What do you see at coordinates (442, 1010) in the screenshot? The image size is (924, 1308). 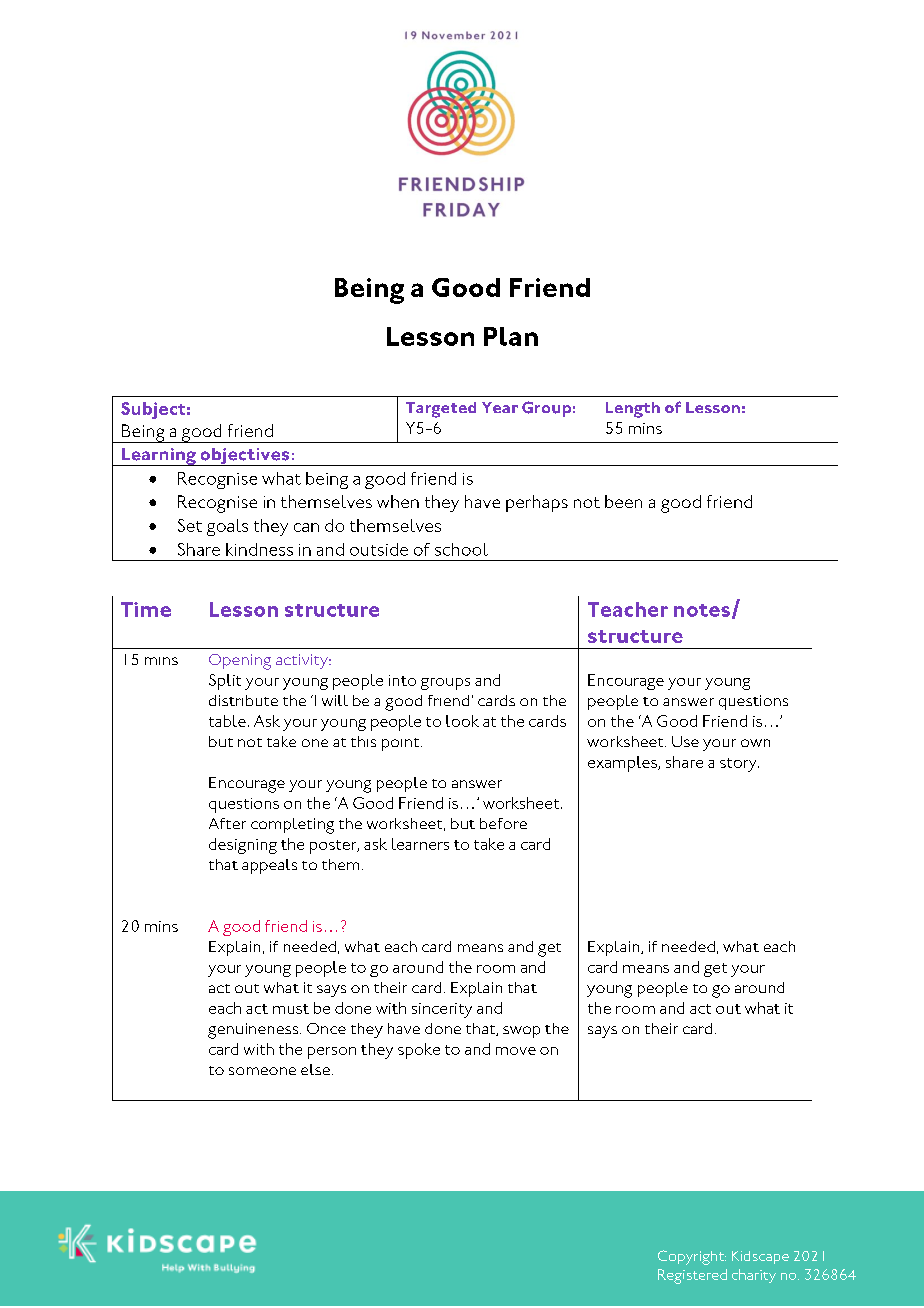 I see `sincerity` at bounding box center [442, 1010].
